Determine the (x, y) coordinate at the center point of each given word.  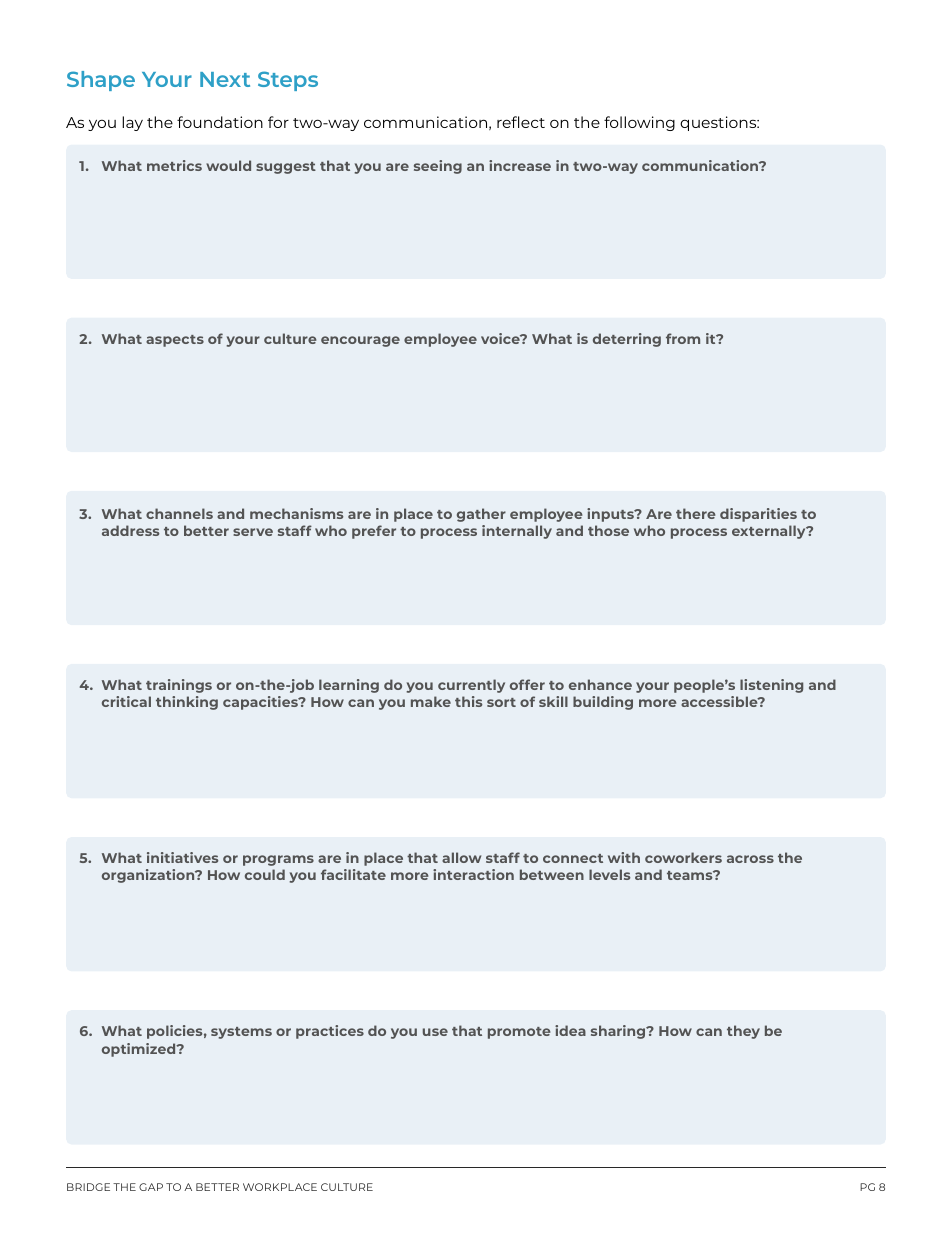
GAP (151, 1187)
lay (132, 123)
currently (471, 686)
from (683, 338)
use (435, 1032)
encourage (360, 341)
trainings (179, 686)
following (639, 123)
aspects (175, 341)
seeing (438, 167)
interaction (473, 874)
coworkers (683, 857)
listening (771, 686)
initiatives (182, 857)
